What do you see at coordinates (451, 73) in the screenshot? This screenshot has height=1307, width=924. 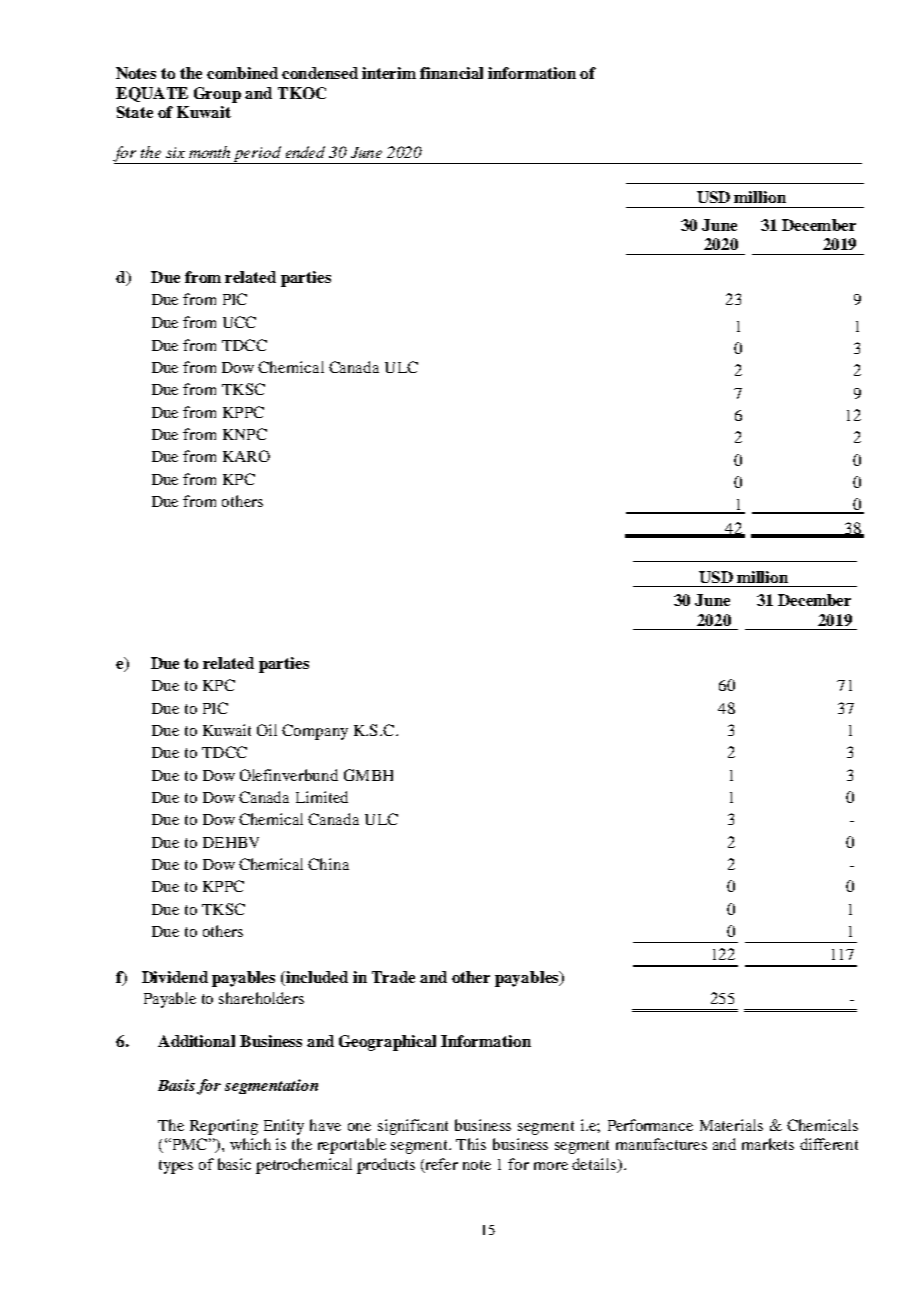 I see `financial` at bounding box center [451, 73].
